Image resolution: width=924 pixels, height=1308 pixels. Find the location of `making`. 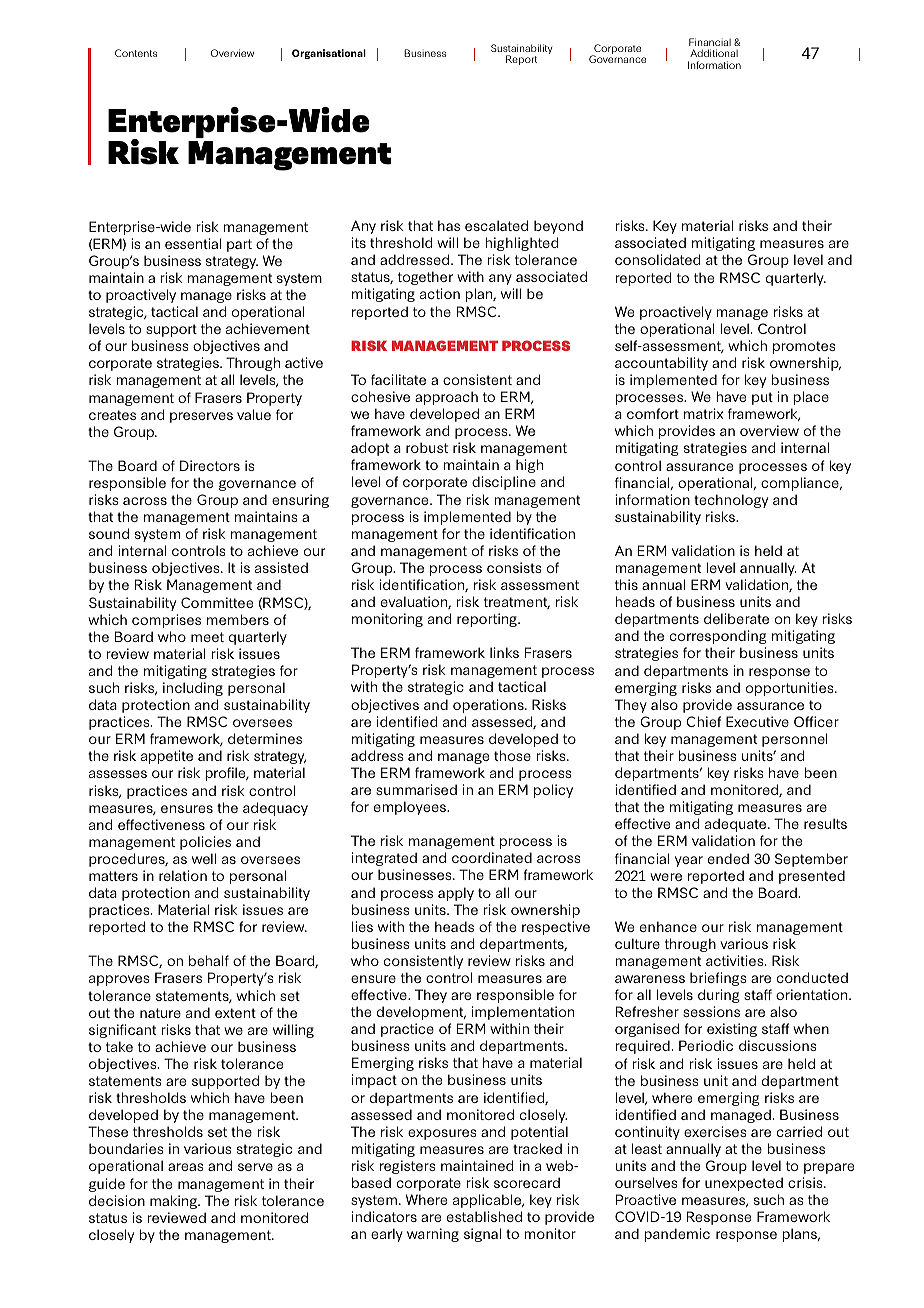

making is located at coordinates (174, 1202).
